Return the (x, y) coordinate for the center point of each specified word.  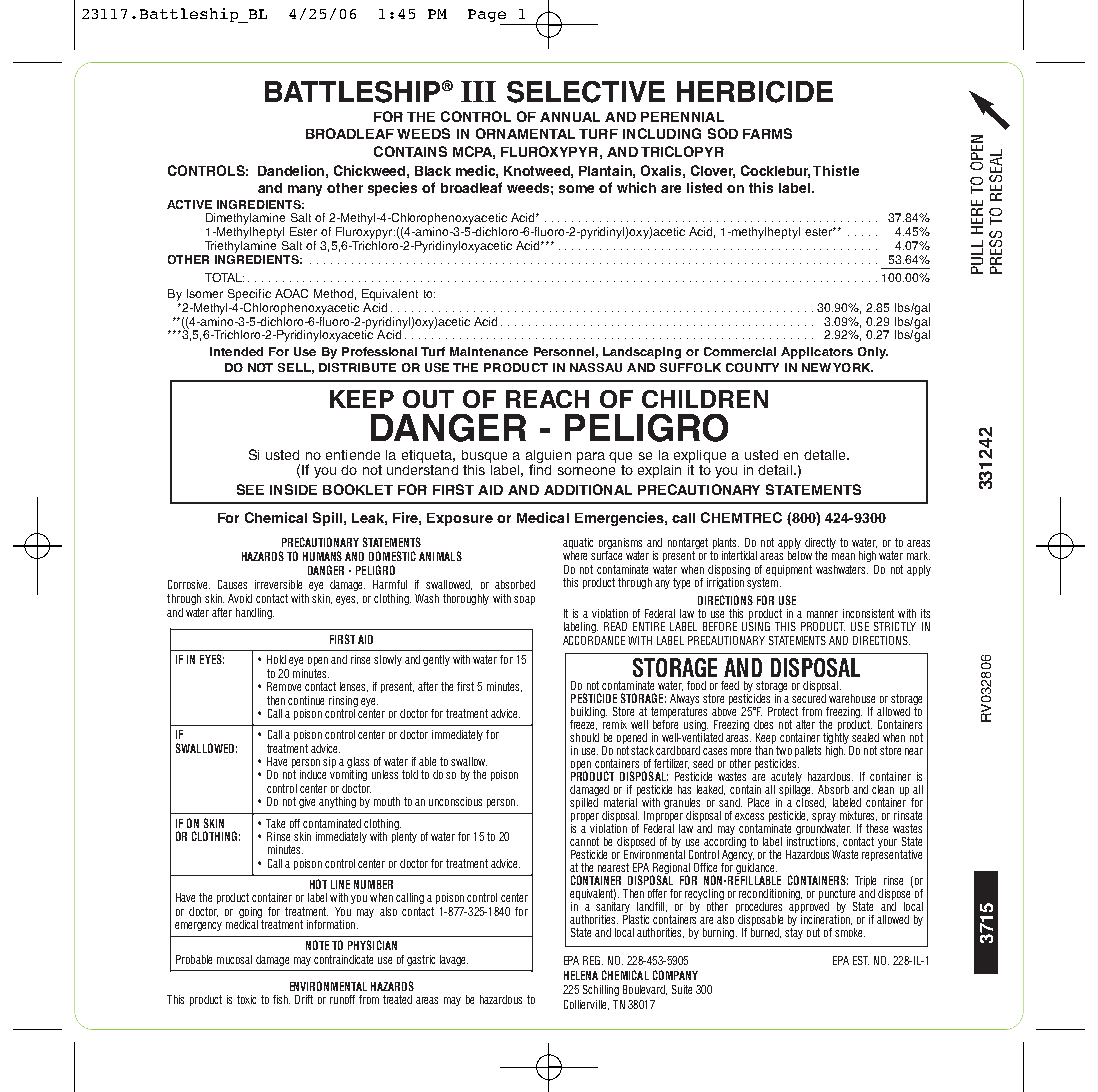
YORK (853, 367)
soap (524, 600)
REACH (547, 399)
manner (822, 614)
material (621, 801)
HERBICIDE (755, 92)
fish (281, 999)
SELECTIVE (586, 92)
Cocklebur (775, 171)
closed (811, 801)
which (636, 187)
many (305, 190)
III (478, 91)
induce (313, 774)
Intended (236, 351)
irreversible (278, 584)
